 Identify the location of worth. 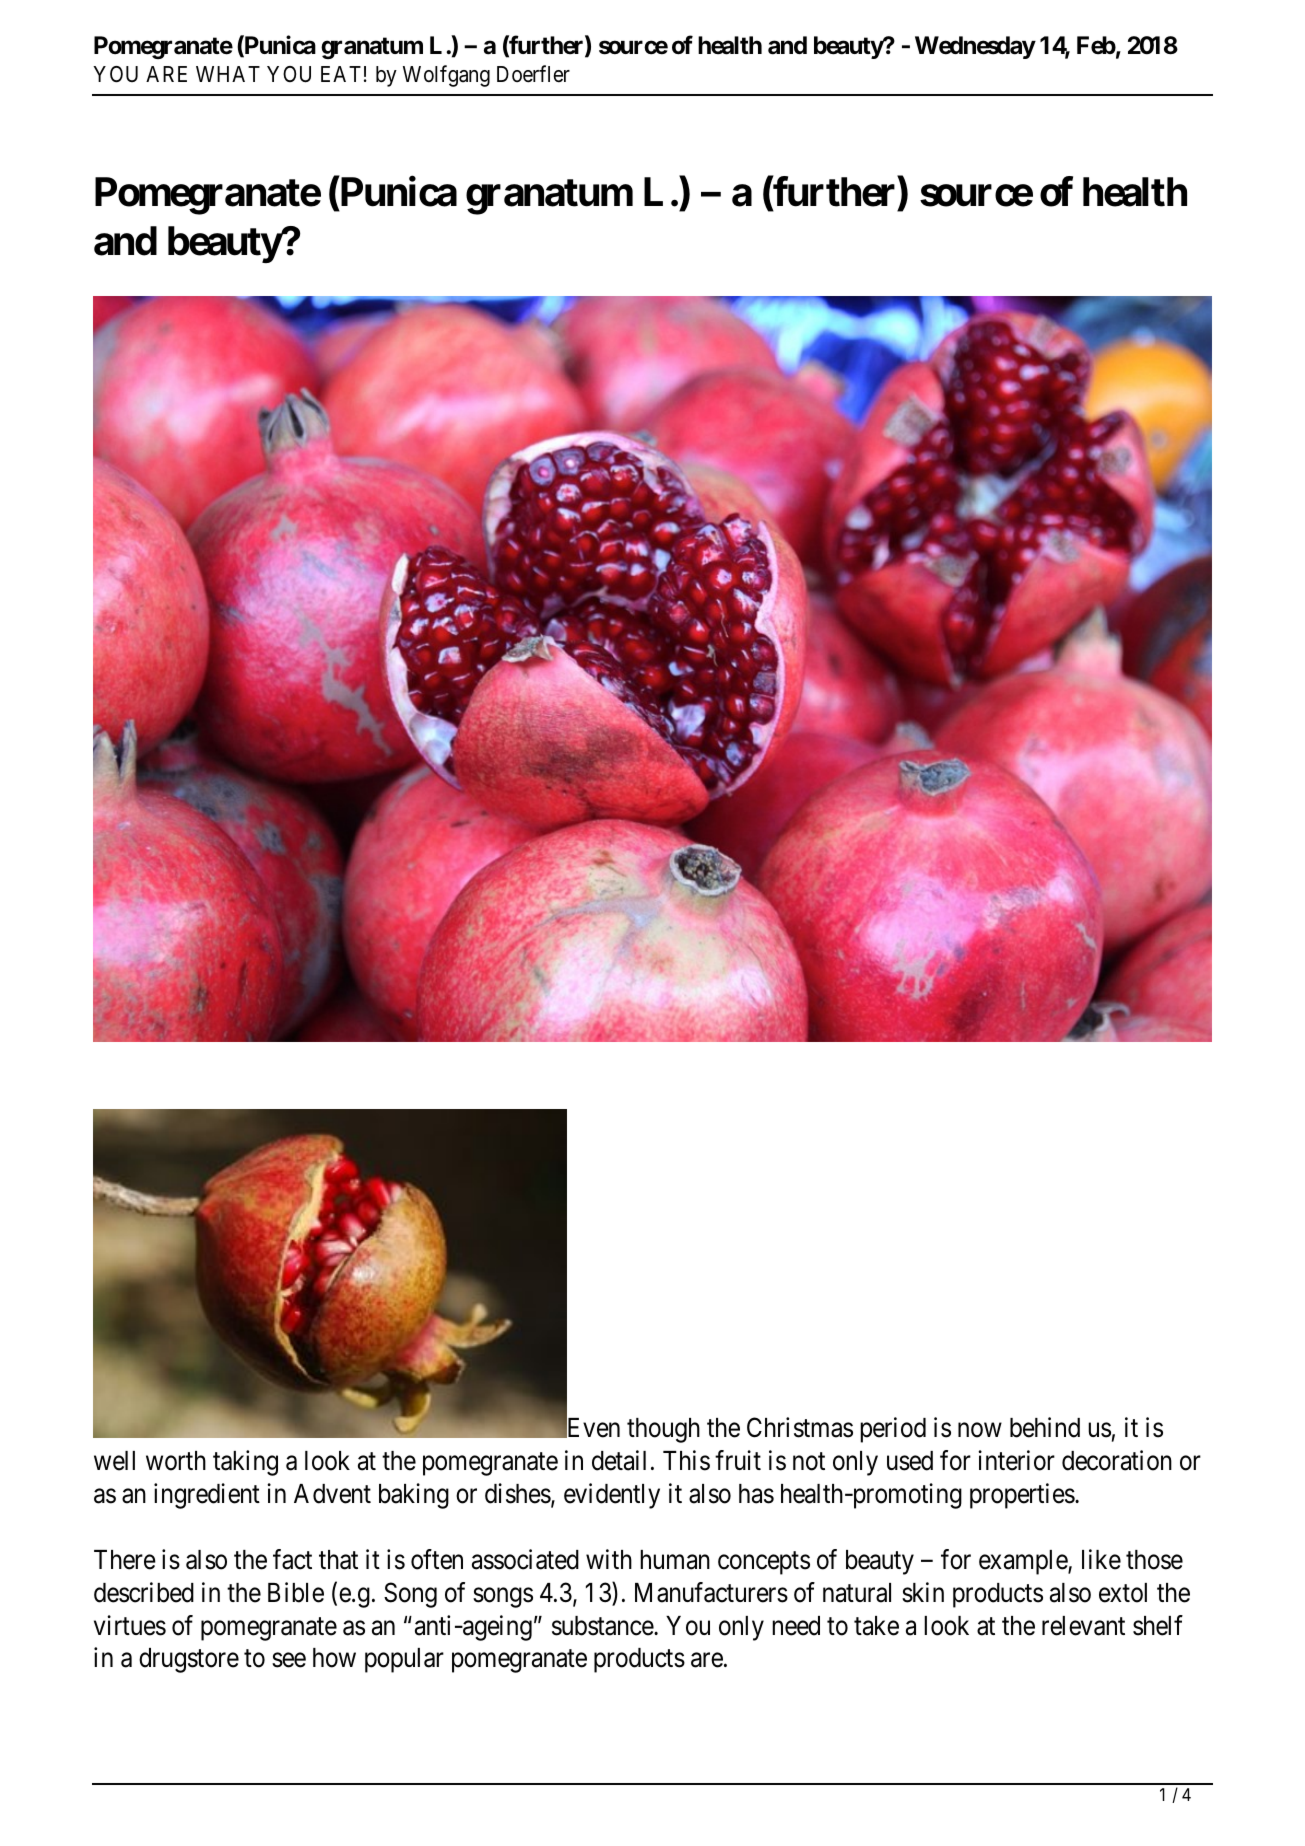
(176, 1461).
